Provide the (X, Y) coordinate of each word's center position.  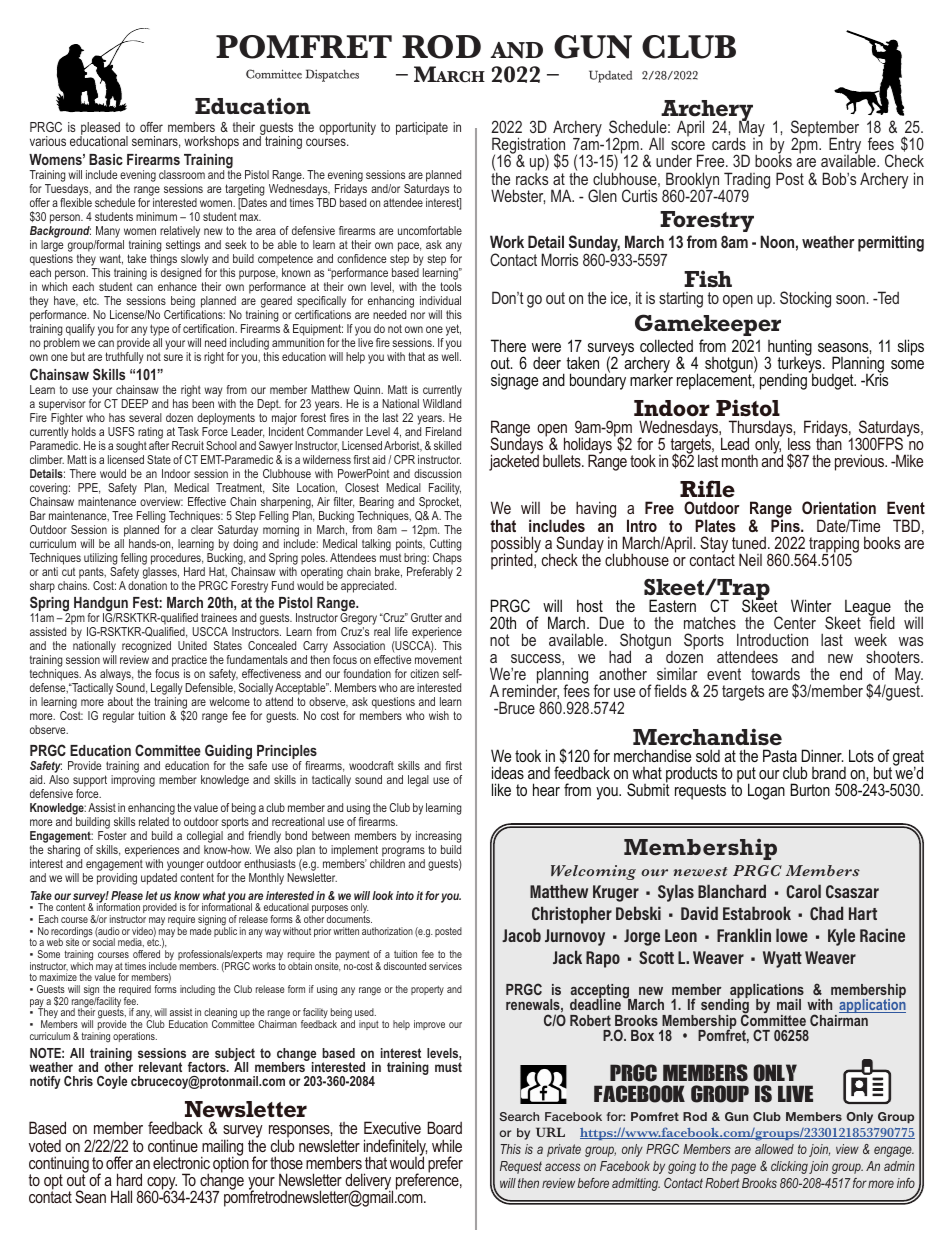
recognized (146, 648)
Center (795, 622)
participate (422, 128)
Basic (106, 159)
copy (161, 1184)
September (825, 130)
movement (438, 659)
